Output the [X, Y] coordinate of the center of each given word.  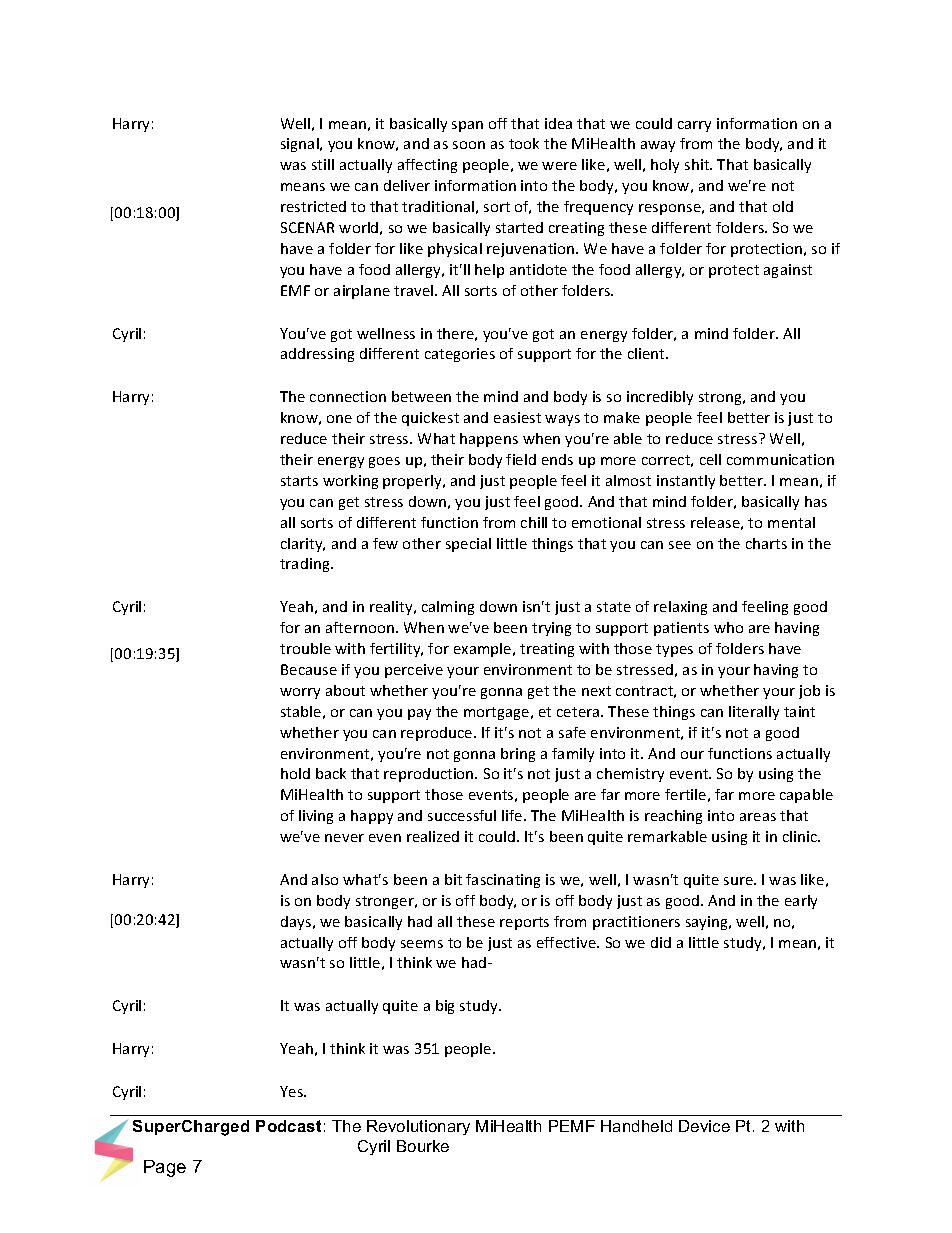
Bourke [423, 1146]
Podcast [288, 1126]
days [297, 923]
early [801, 902]
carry [694, 126]
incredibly [660, 398]
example [484, 650]
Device [704, 1126]
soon [469, 145]
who [728, 627]
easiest [517, 417]
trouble [305, 648]
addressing [317, 355]
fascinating [503, 881]
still [323, 164]
